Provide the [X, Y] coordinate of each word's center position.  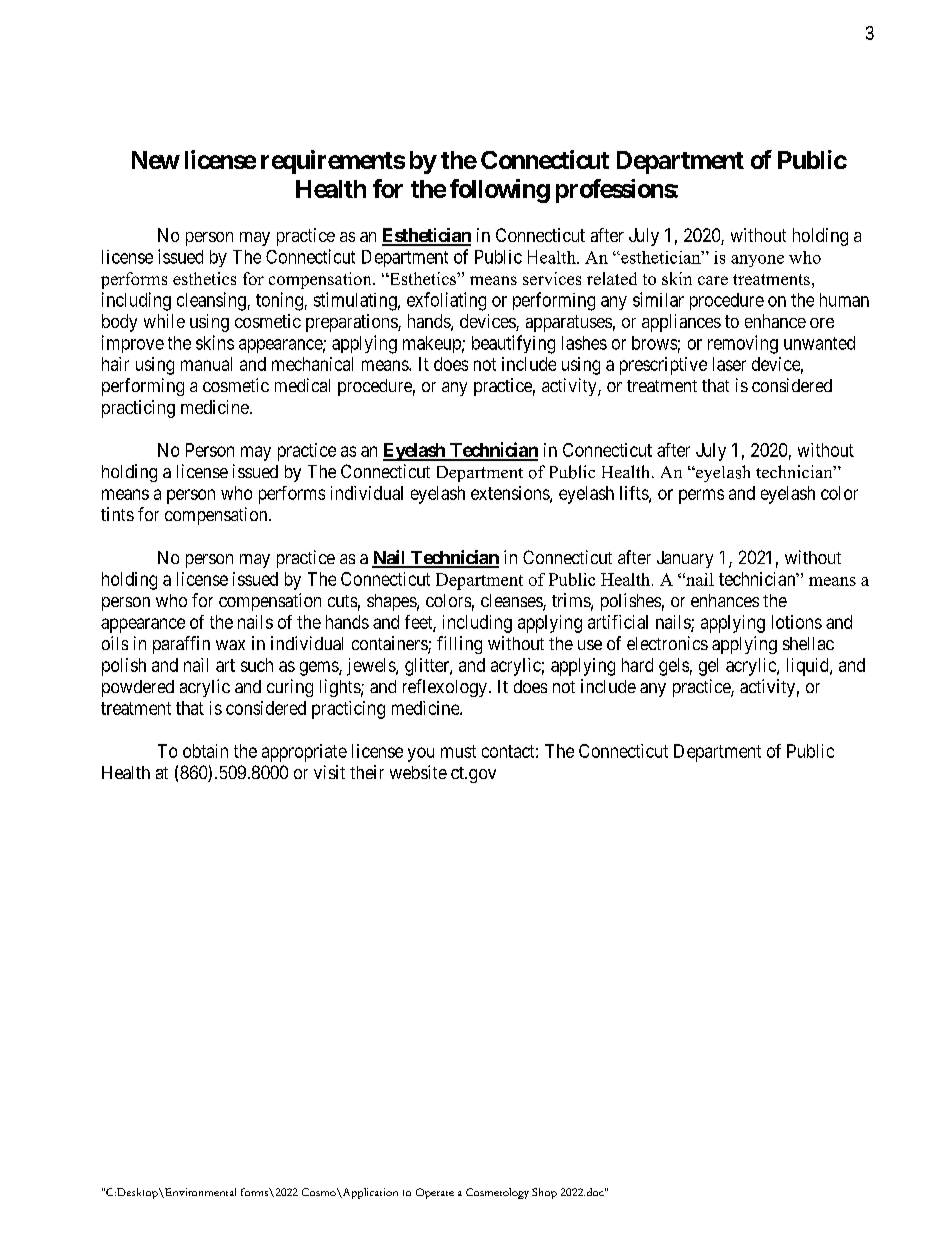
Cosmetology [497, 1193]
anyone [757, 261]
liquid [809, 667]
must [458, 751]
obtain [205, 751]
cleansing [211, 301]
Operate [435, 1193]
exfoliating [446, 301]
